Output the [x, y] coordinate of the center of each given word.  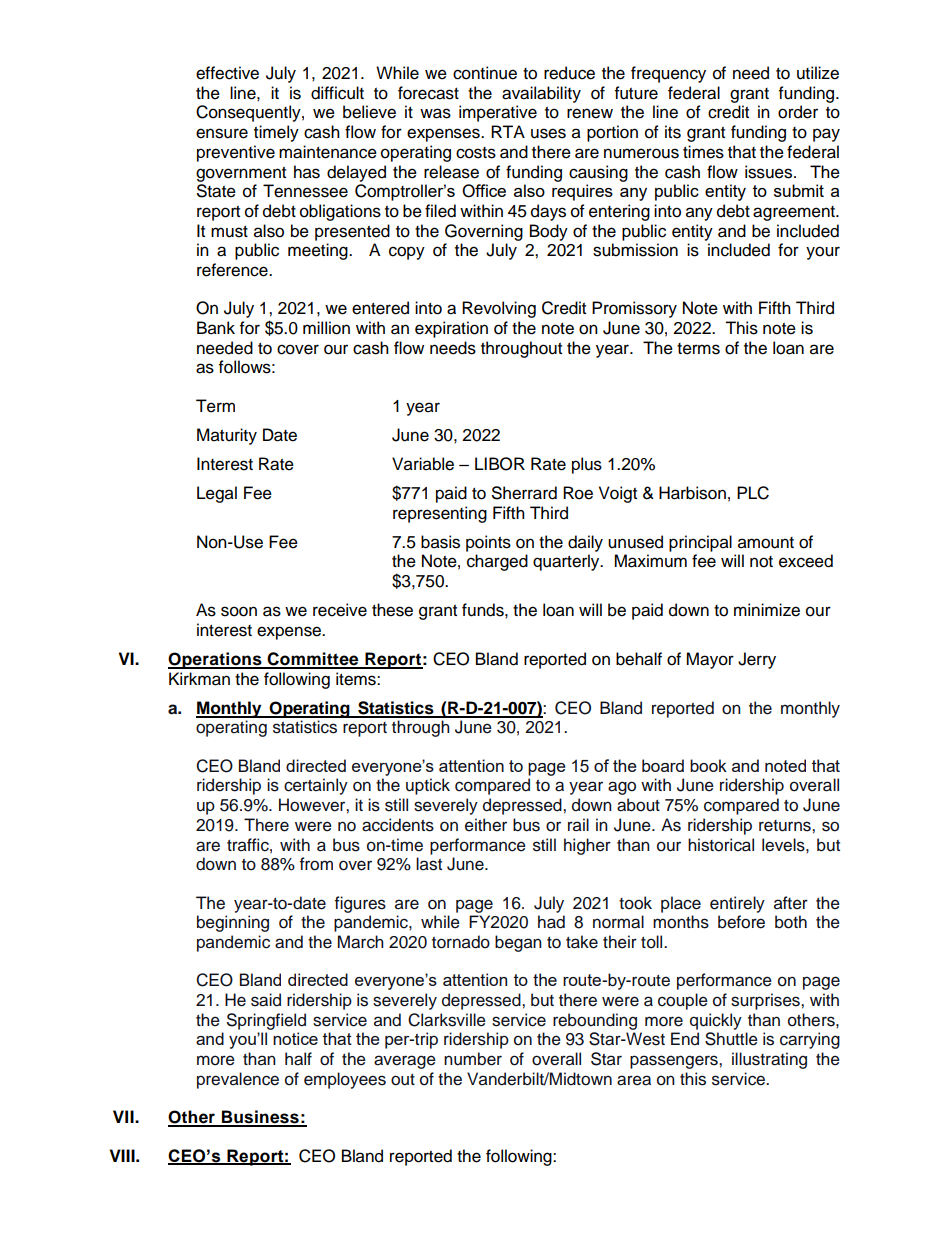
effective [227, 73]
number [473, 1059]
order [798, 112]
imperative [498, 113]
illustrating [769, 1060]
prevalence [238, 1080]
